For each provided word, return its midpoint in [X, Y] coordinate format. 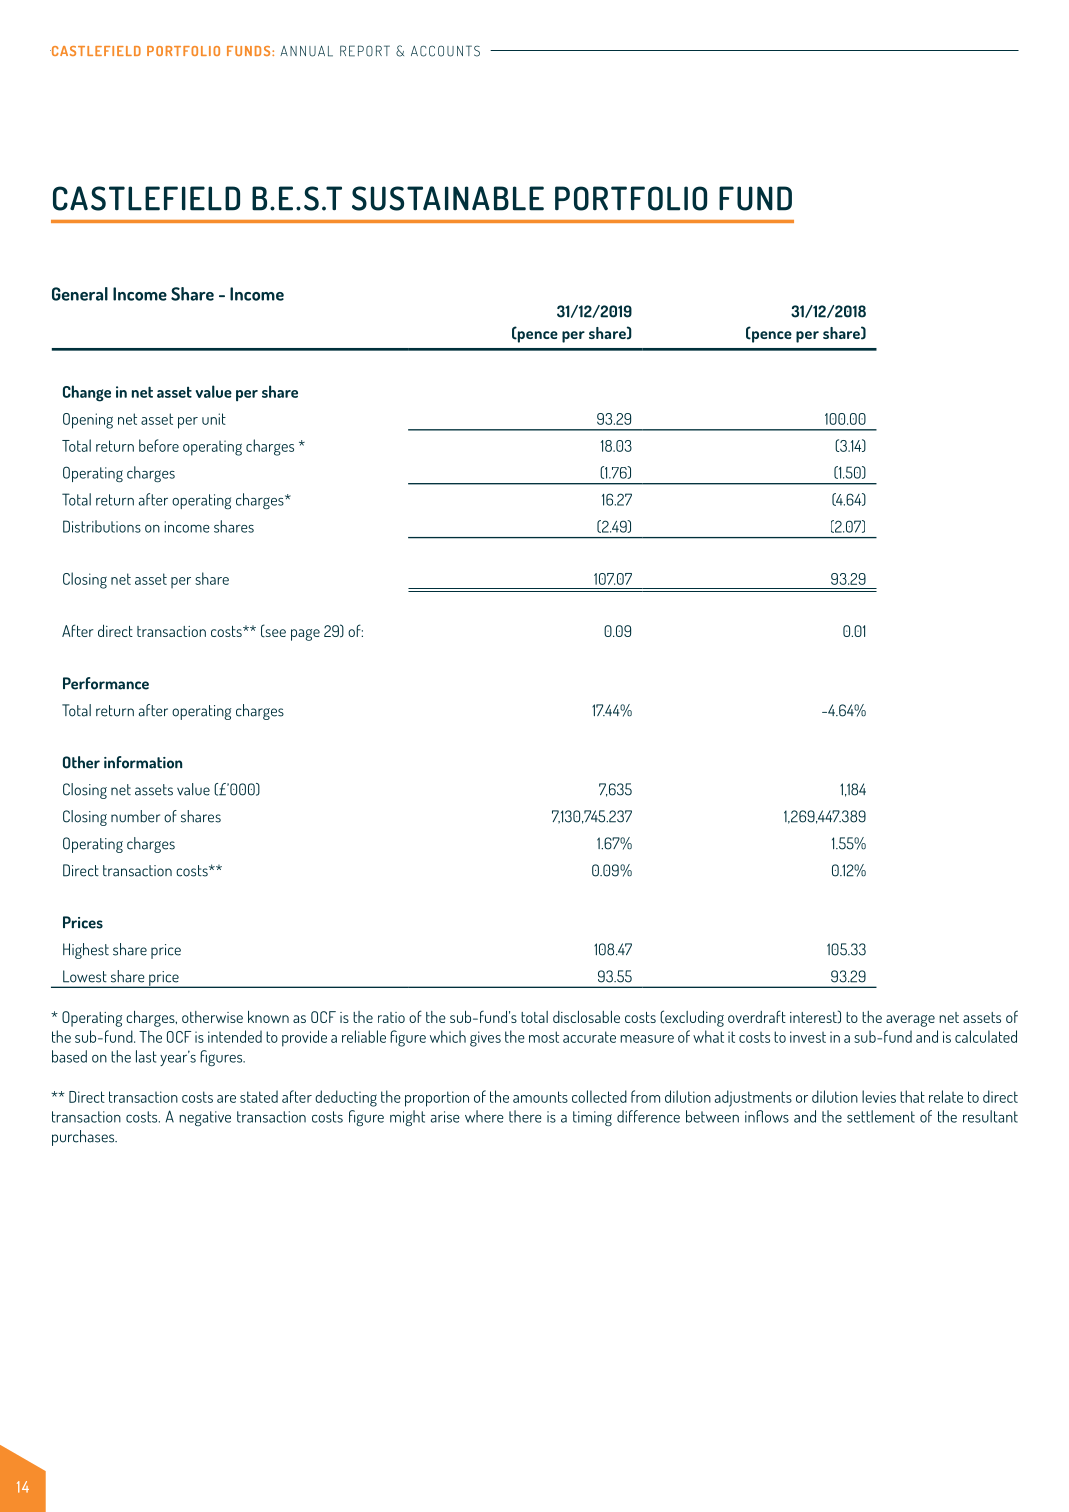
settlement [881, 1116]
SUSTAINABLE [448, 198]
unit [214, 419]
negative [205, 1118]
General [80, 294]
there [525, 1116]
